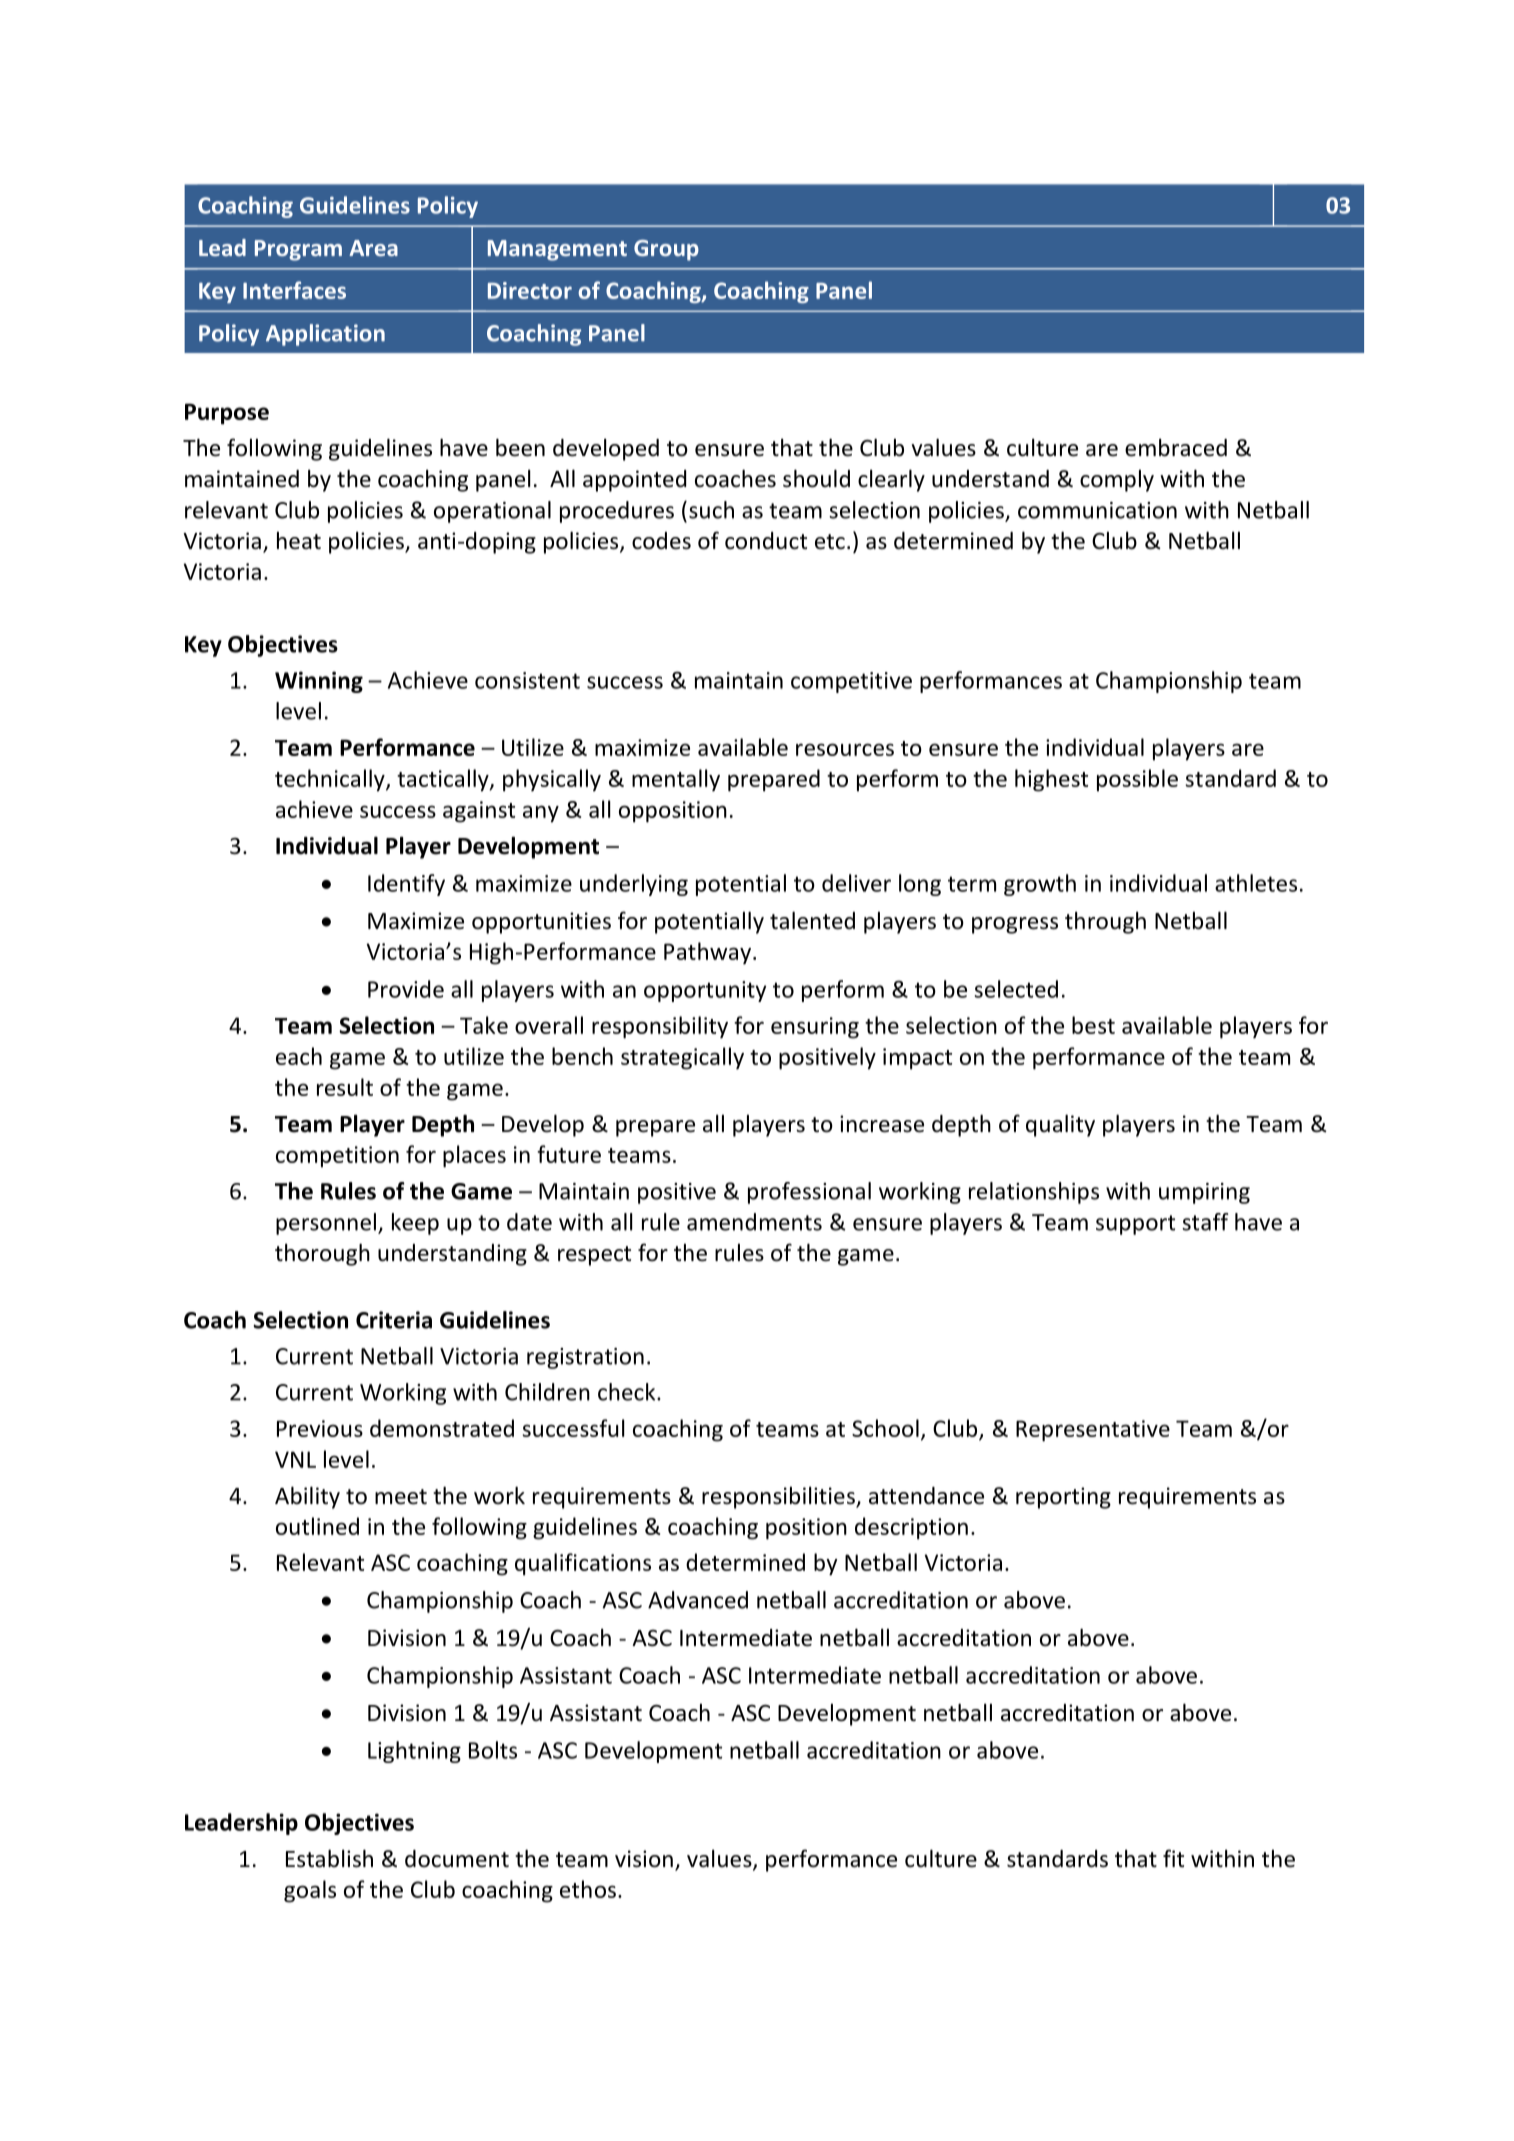  I want to click on responsibilities, so click(779, 1497).
